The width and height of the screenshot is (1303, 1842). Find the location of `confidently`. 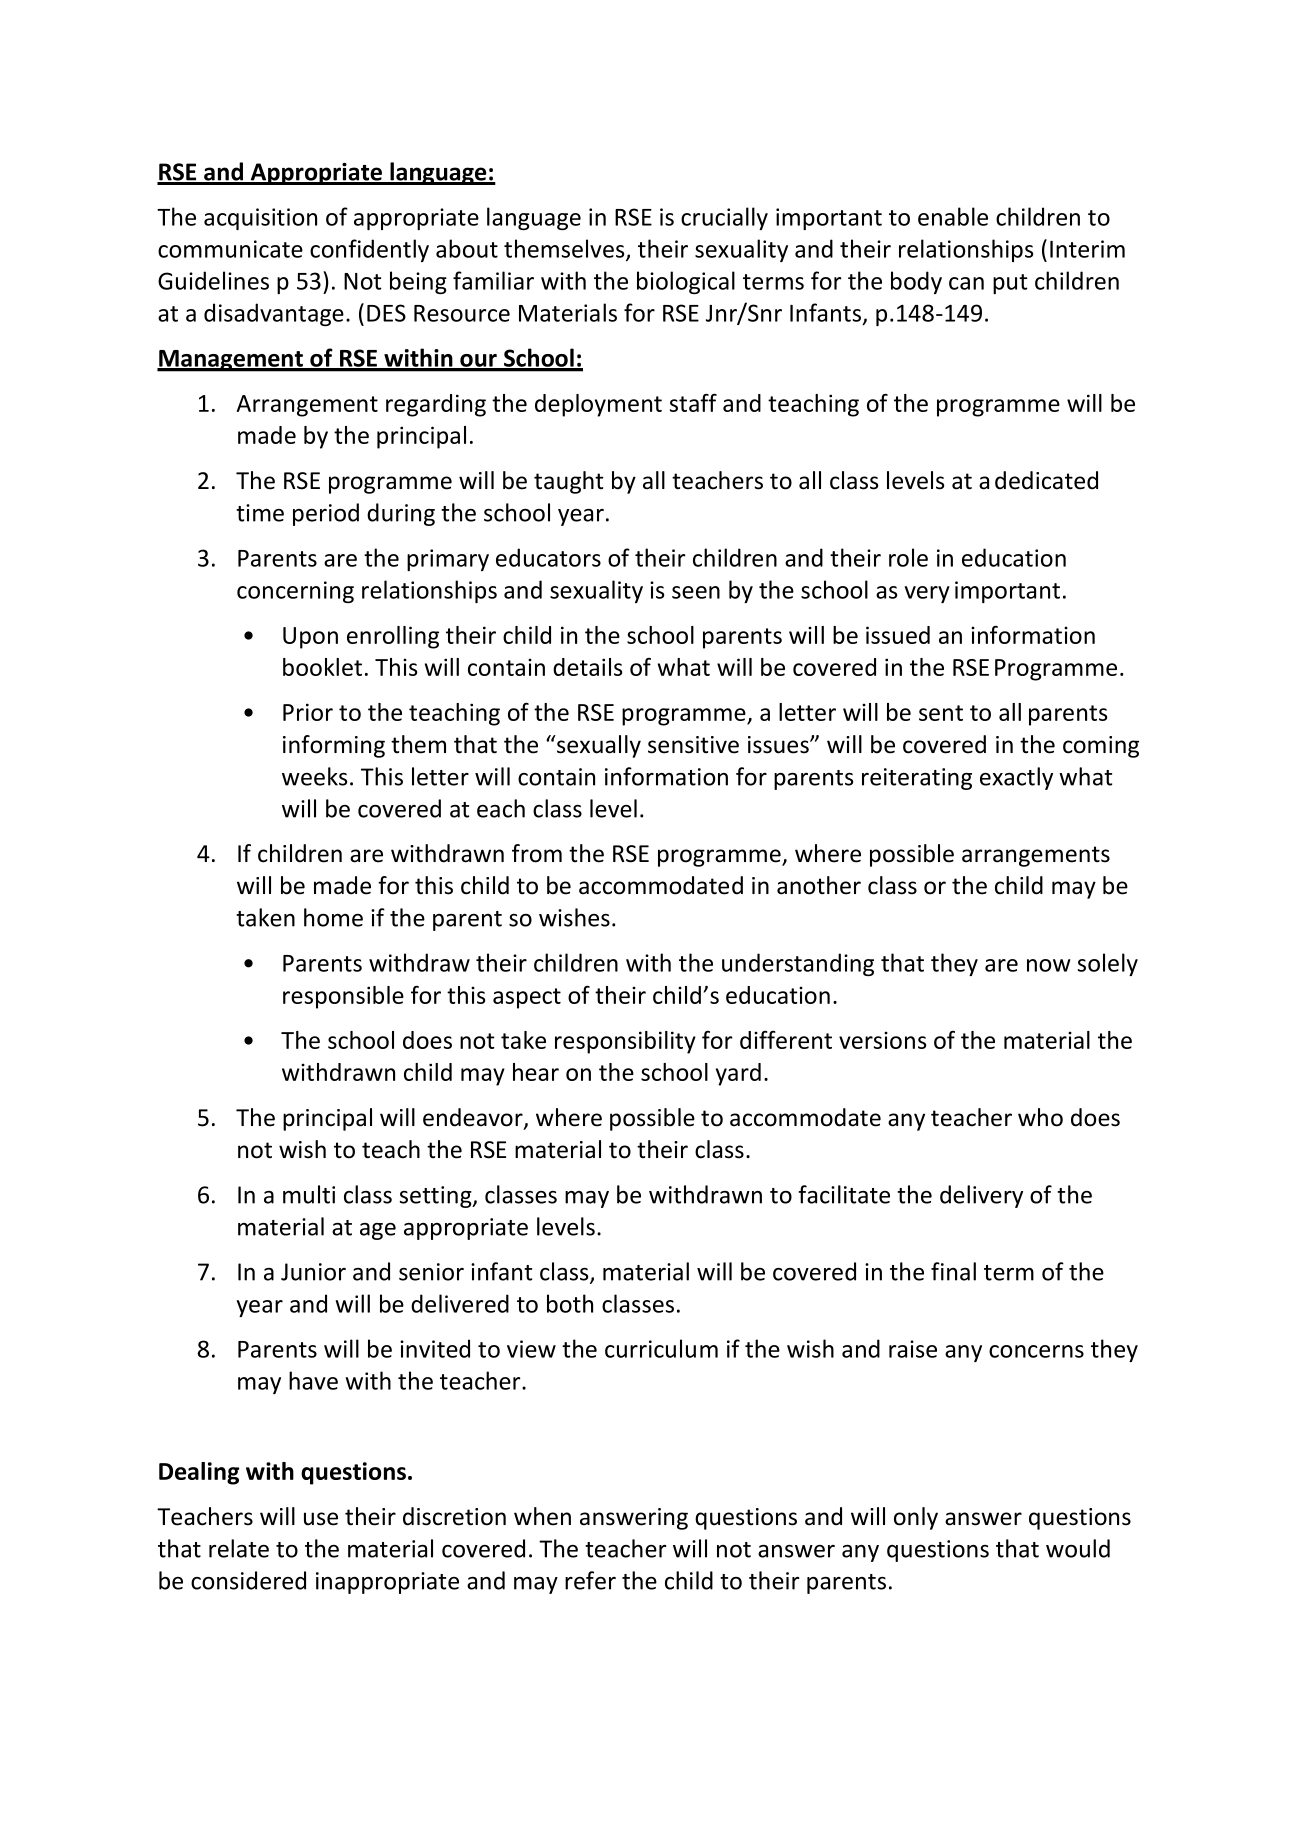

confidently is located at coordinates (369, 250).
